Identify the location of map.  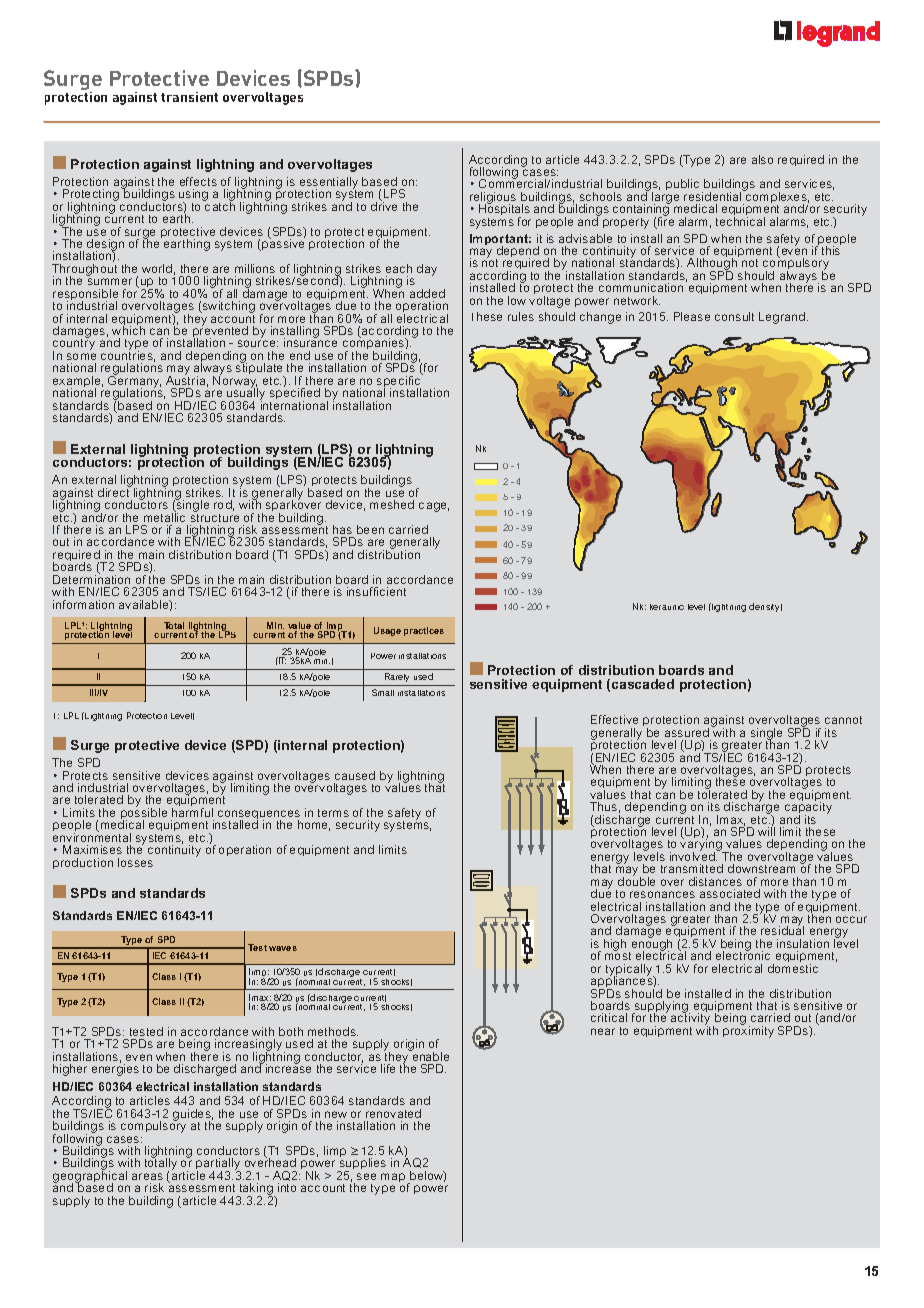
(394, 1179).
